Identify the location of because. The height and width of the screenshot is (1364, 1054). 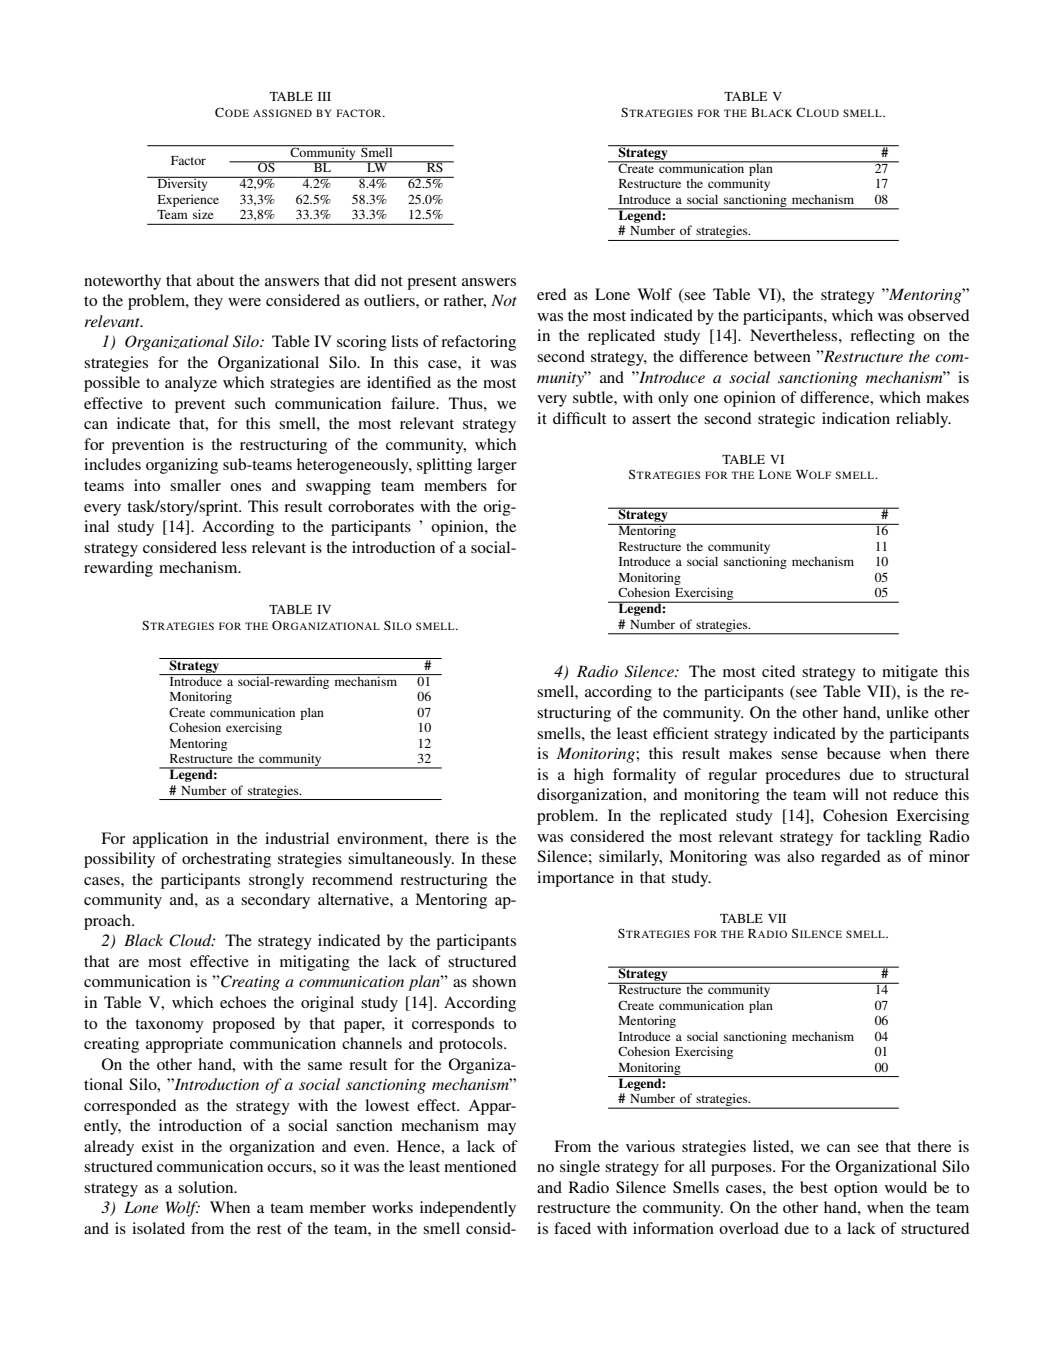
(854, 753).
